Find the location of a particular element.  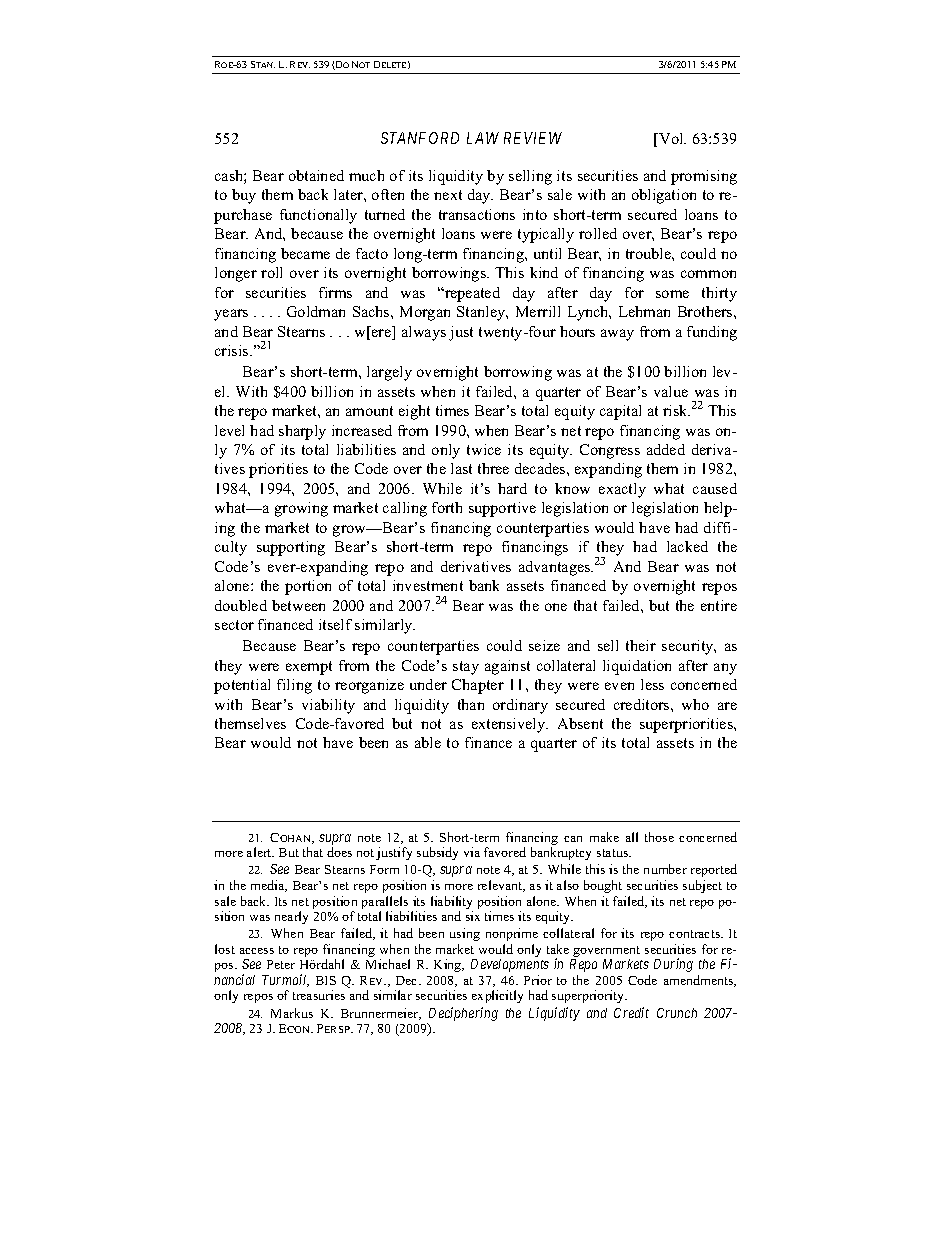

Markus is located at coordinates (292, 1013).
